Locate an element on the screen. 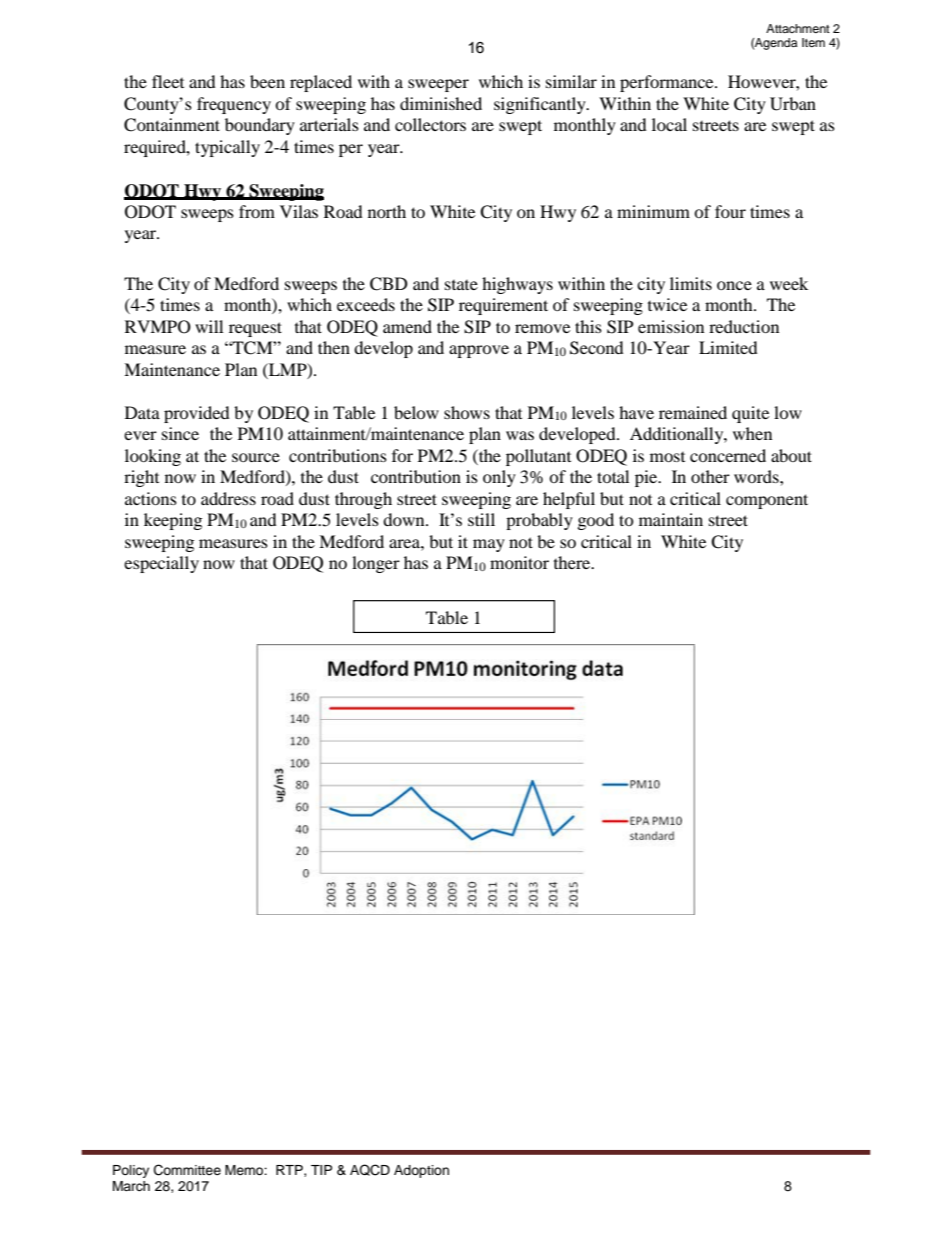  shows is located at coordinates (467, 412).
